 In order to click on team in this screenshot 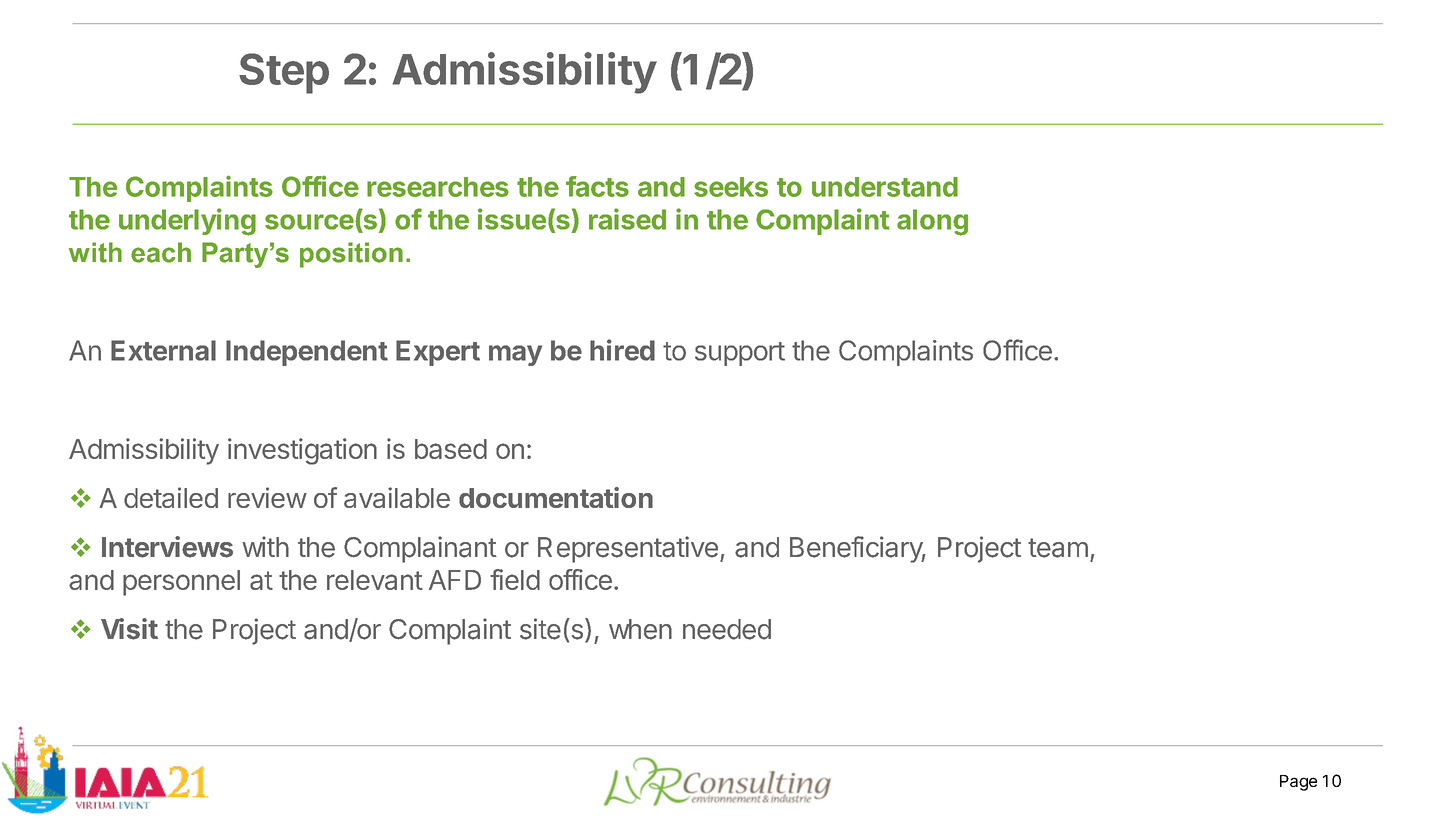, I will do `click(1058, 548)`.
